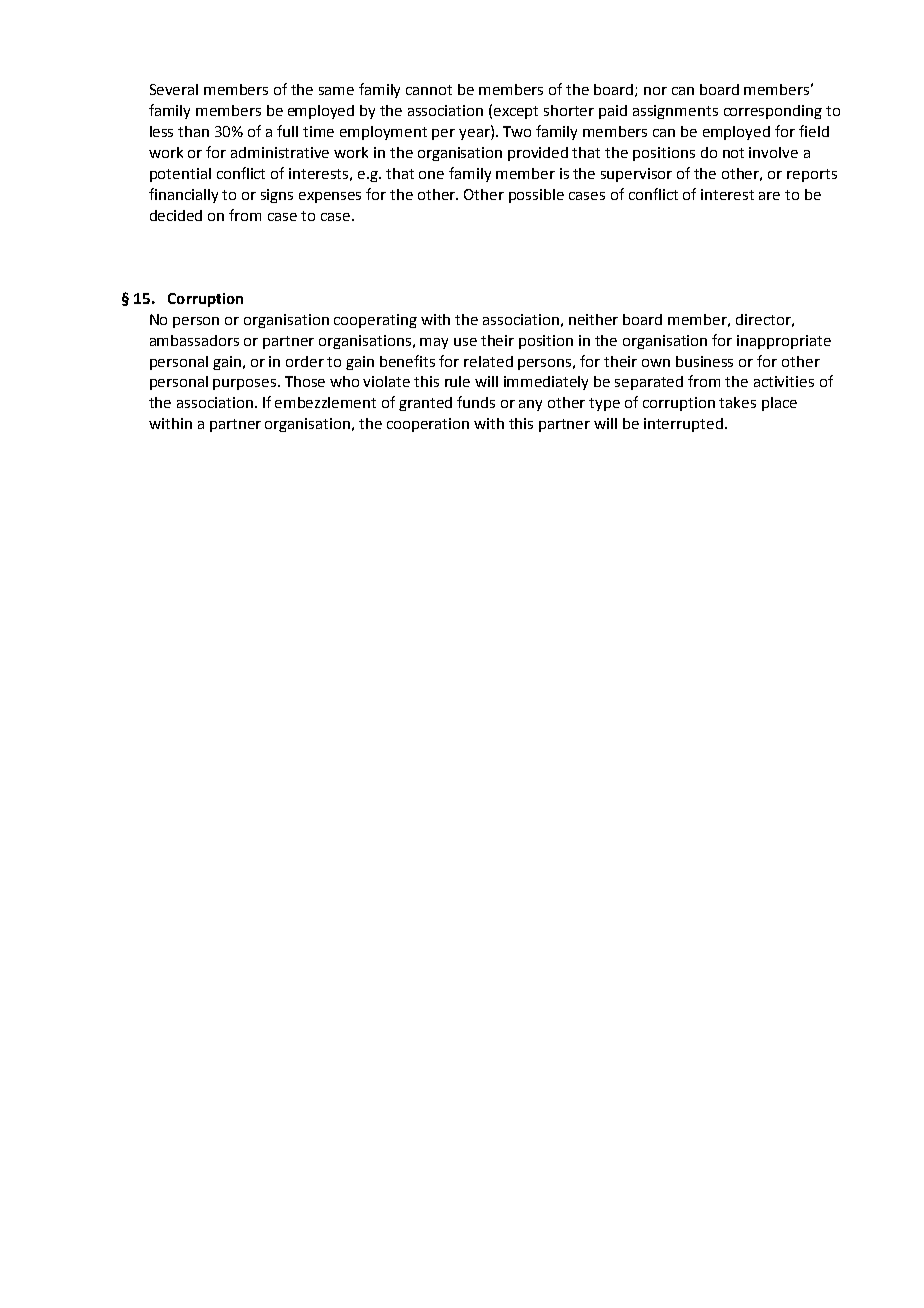  Describe the element at coordinates (593, 319) in the screenshot. I see `neither` at that location.
